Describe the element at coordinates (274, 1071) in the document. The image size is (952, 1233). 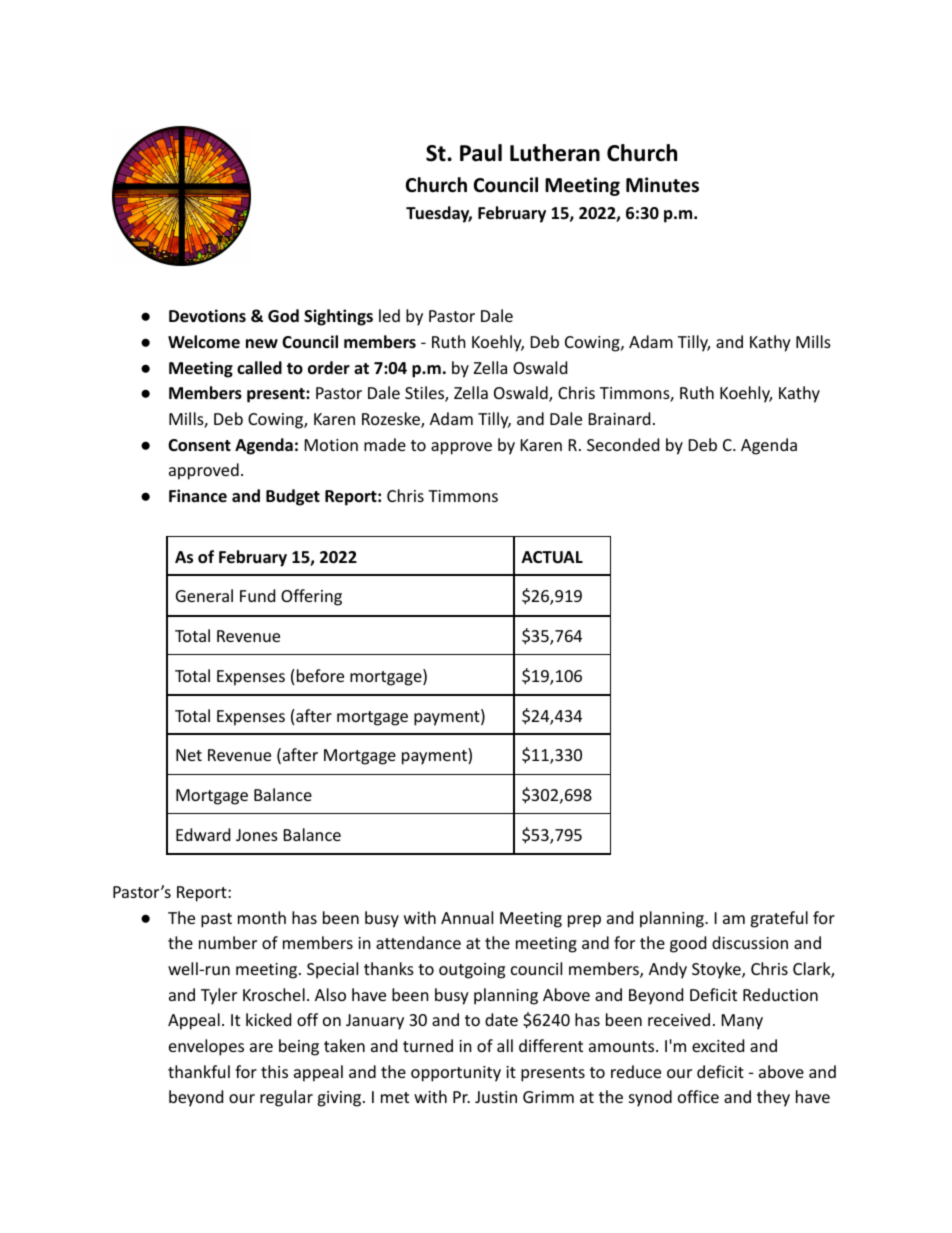
I see `this` at that location.
